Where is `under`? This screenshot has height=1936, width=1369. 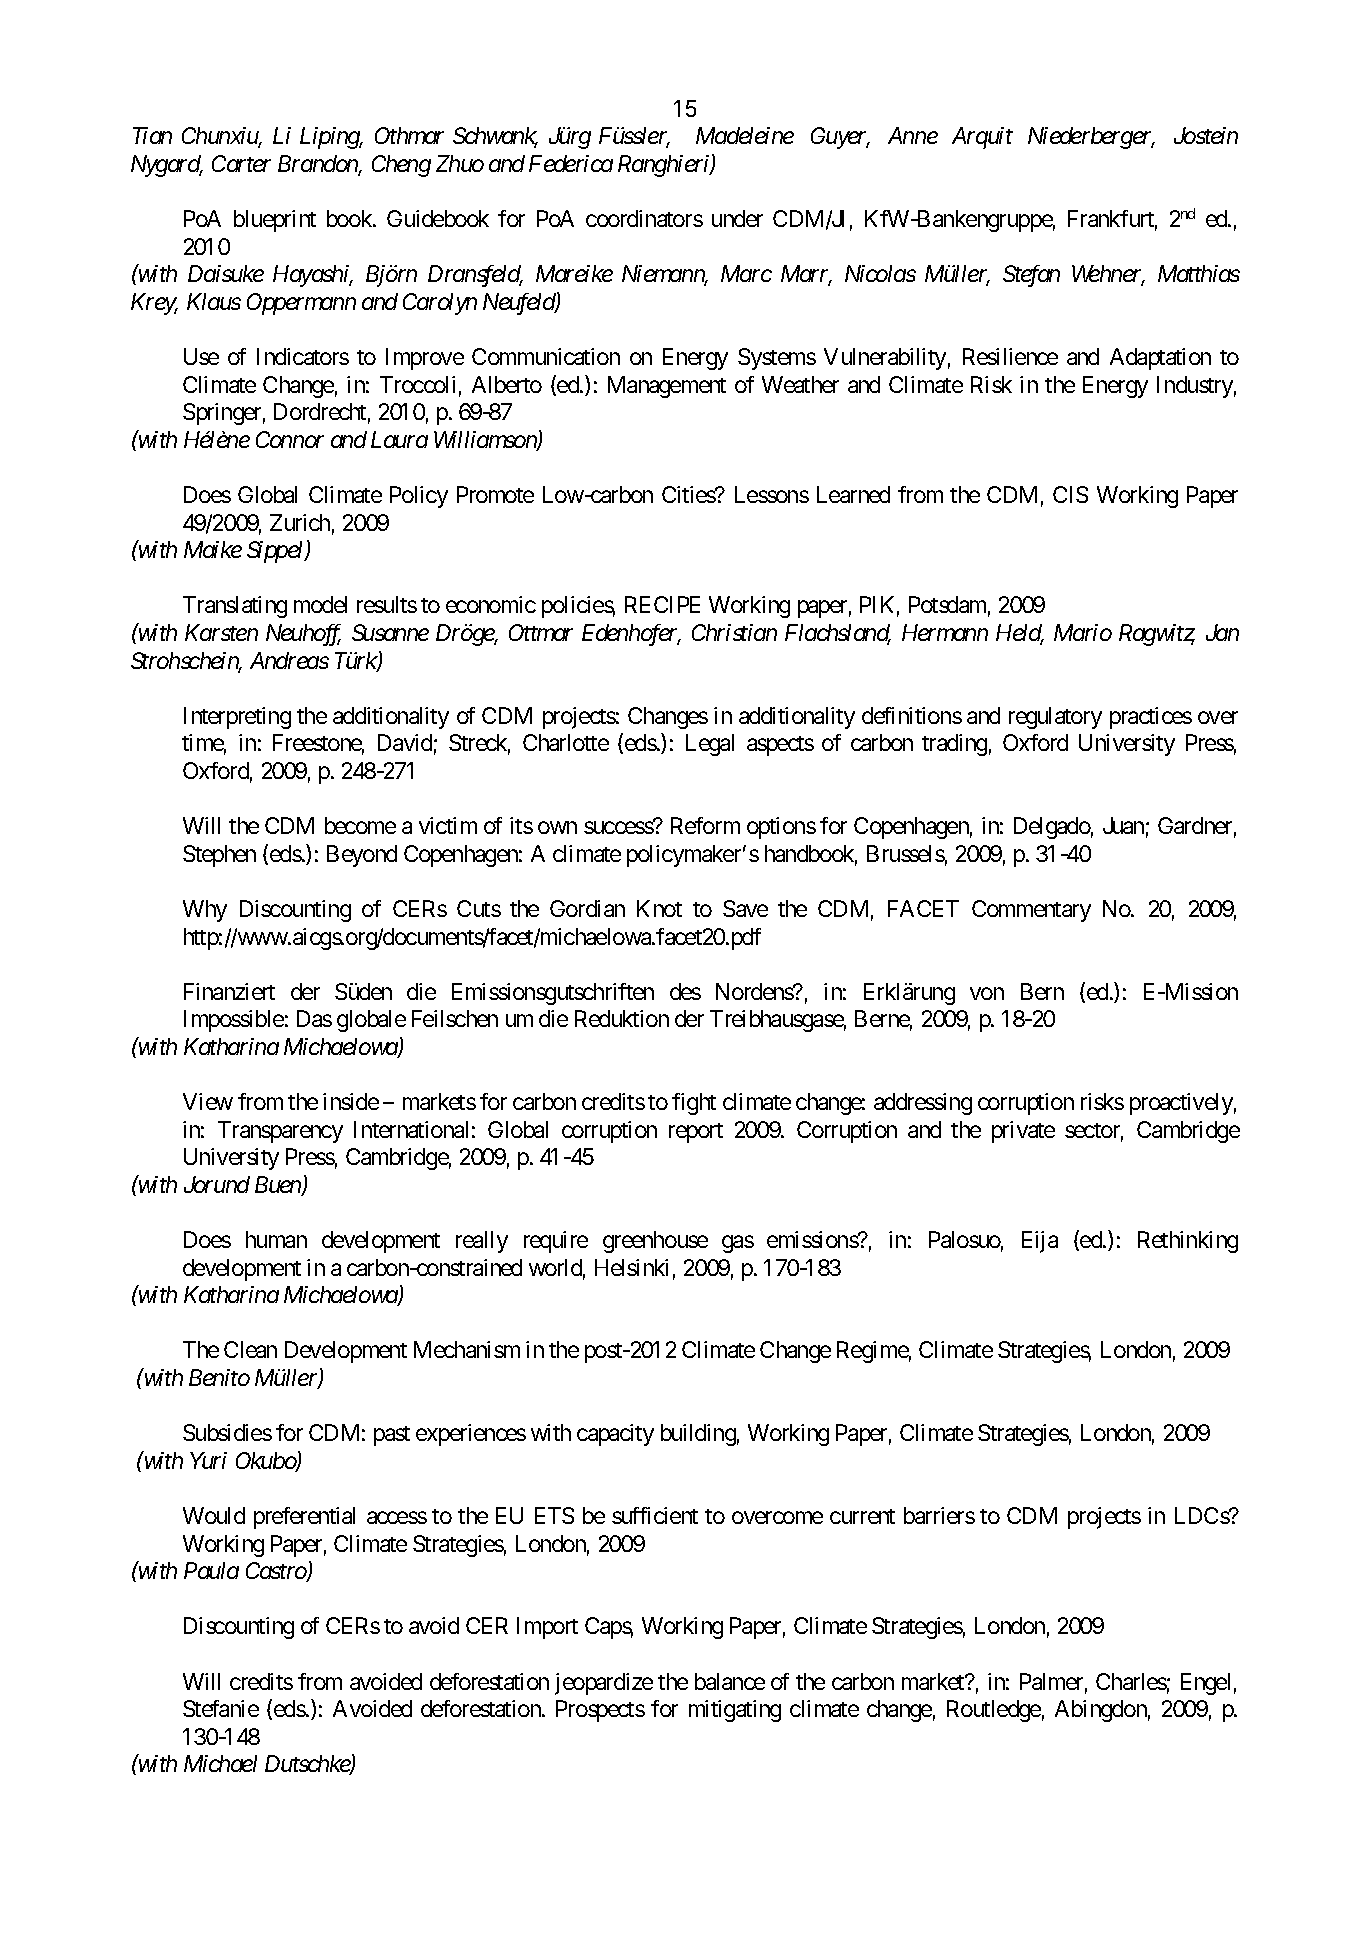
under is located at coordinates (737, 218).
